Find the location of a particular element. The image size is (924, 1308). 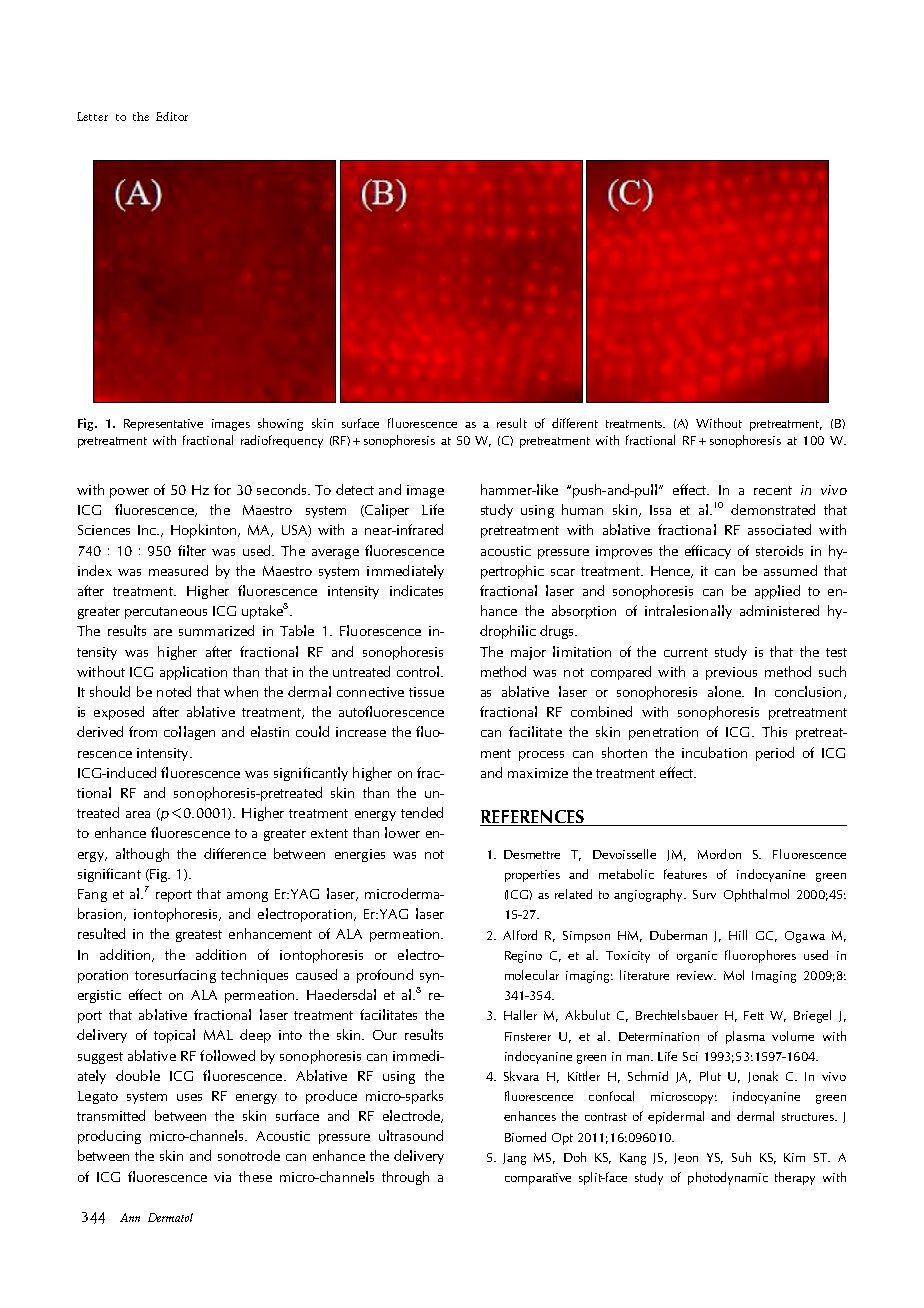

Editor is located at coordinates (172, 116).
